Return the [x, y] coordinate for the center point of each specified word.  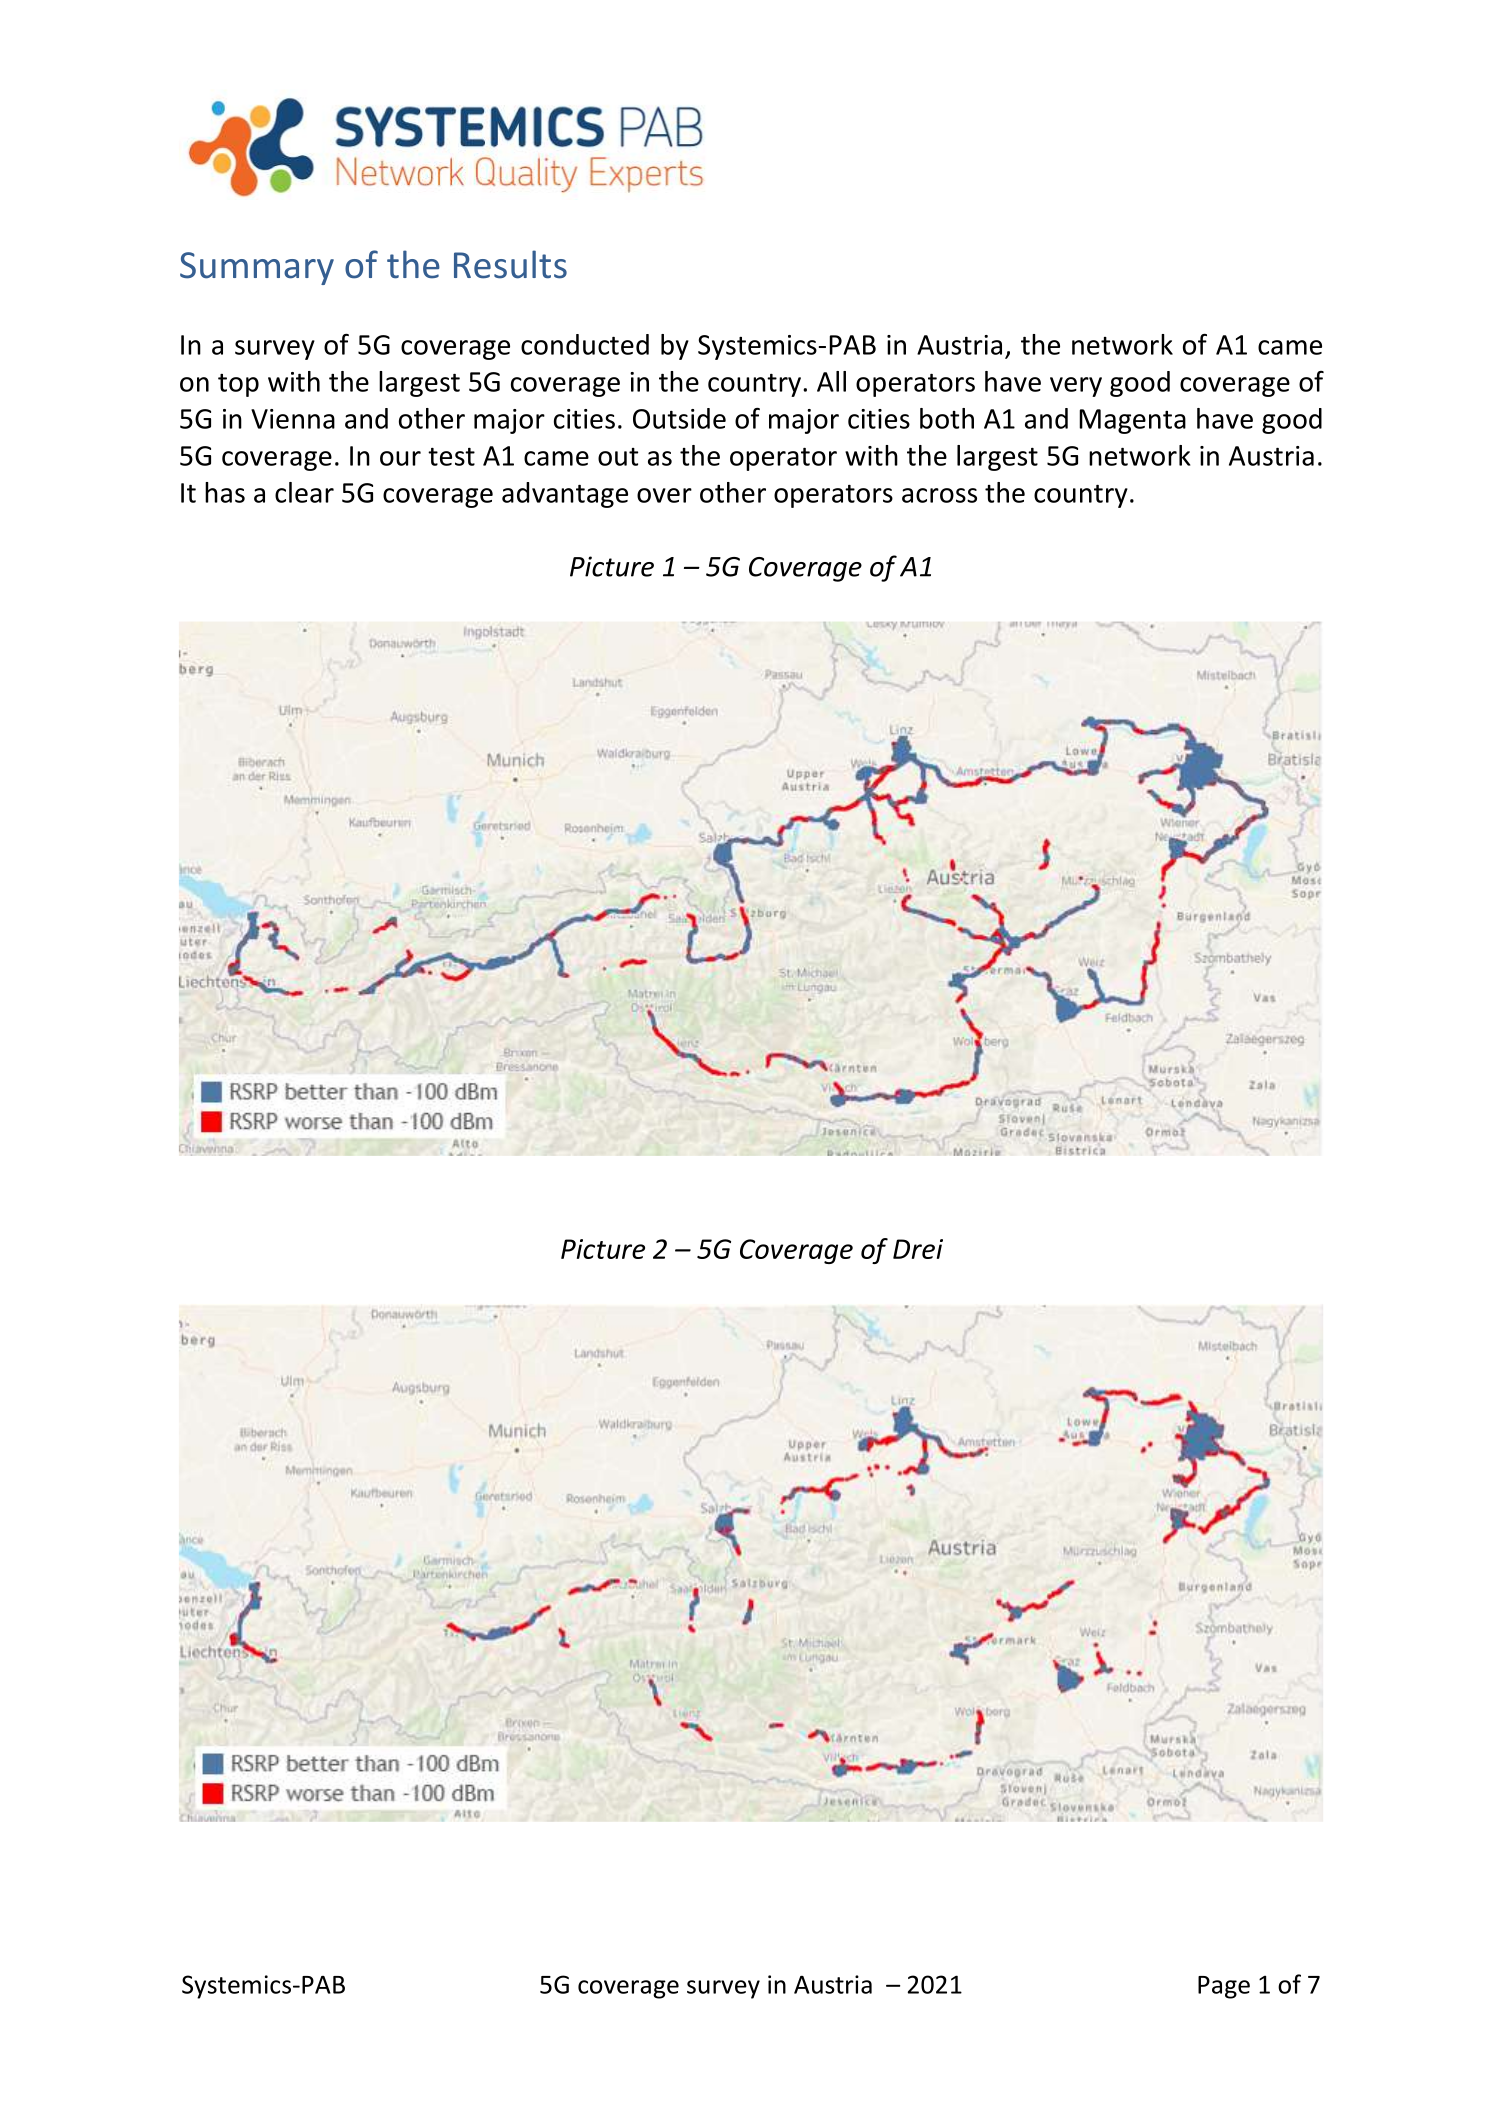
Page [1224, 1987]
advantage [565, 495]
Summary [257, 268]
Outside [679, 418]
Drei [918, 1249]
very [1076, 387]
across [939, 495]
